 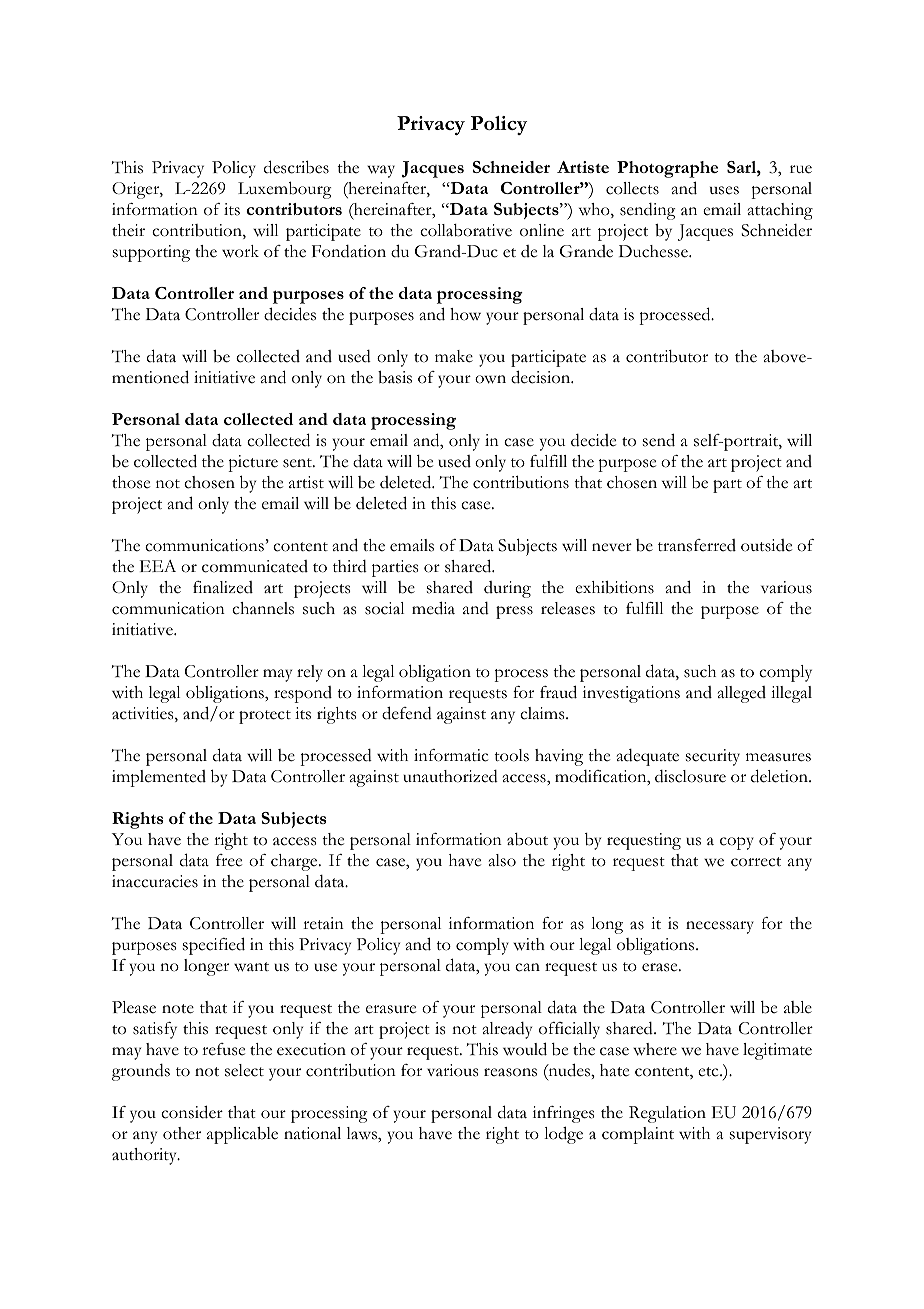 I want to click on media, so click(x=433, y=608).
